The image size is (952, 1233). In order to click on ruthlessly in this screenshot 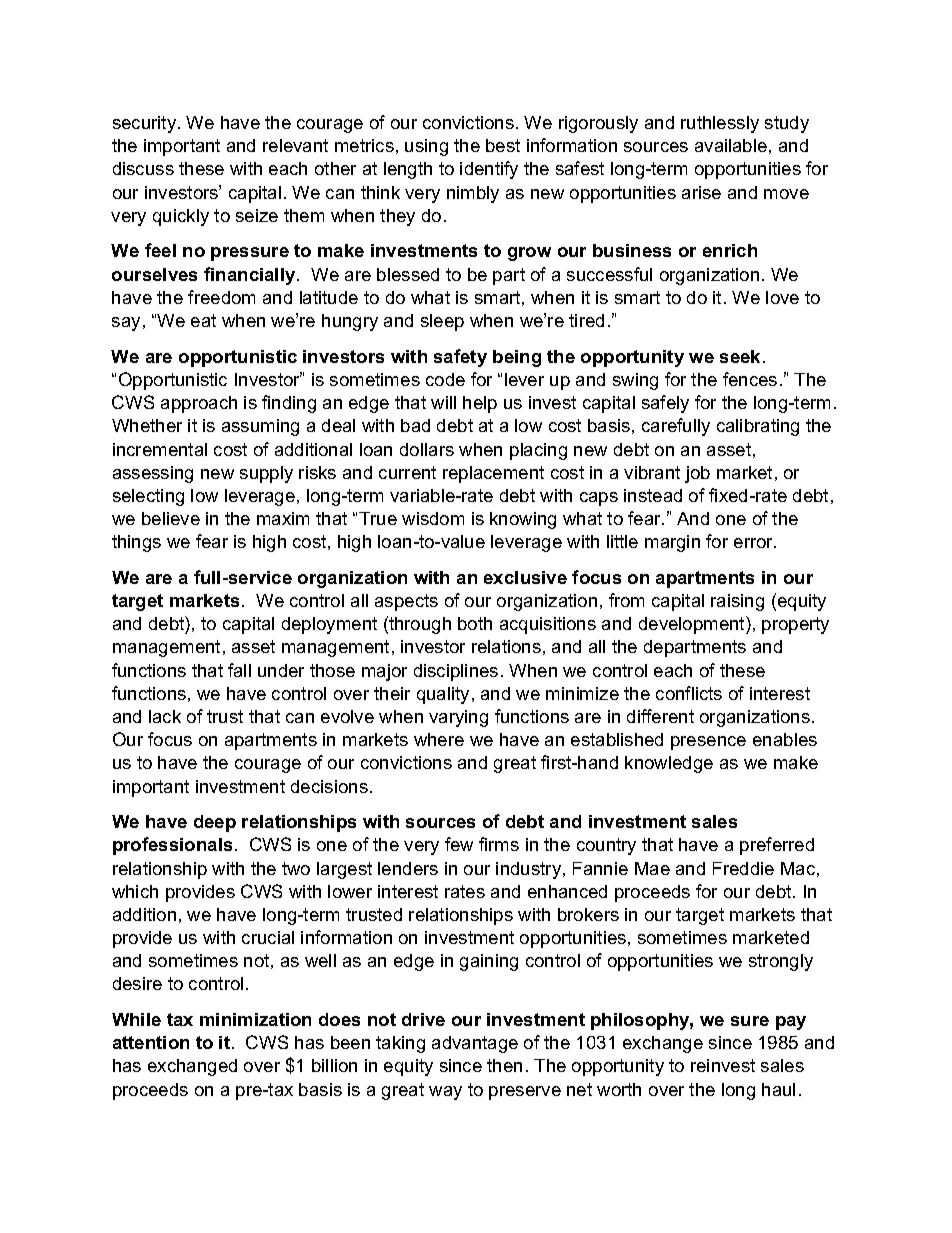, I will do `click(720, 124)`.
